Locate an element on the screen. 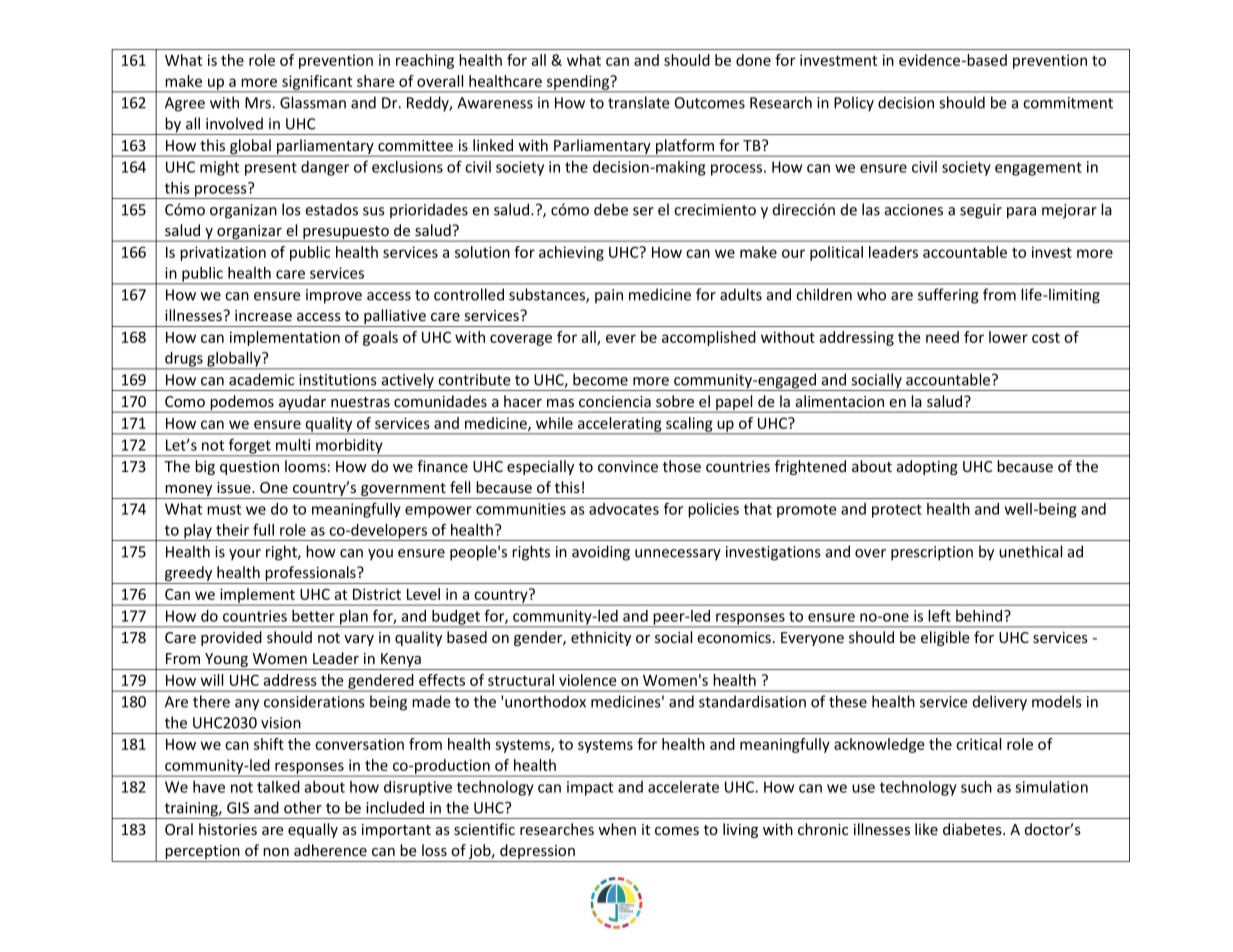  equally is located at coordinates (313, 830).
